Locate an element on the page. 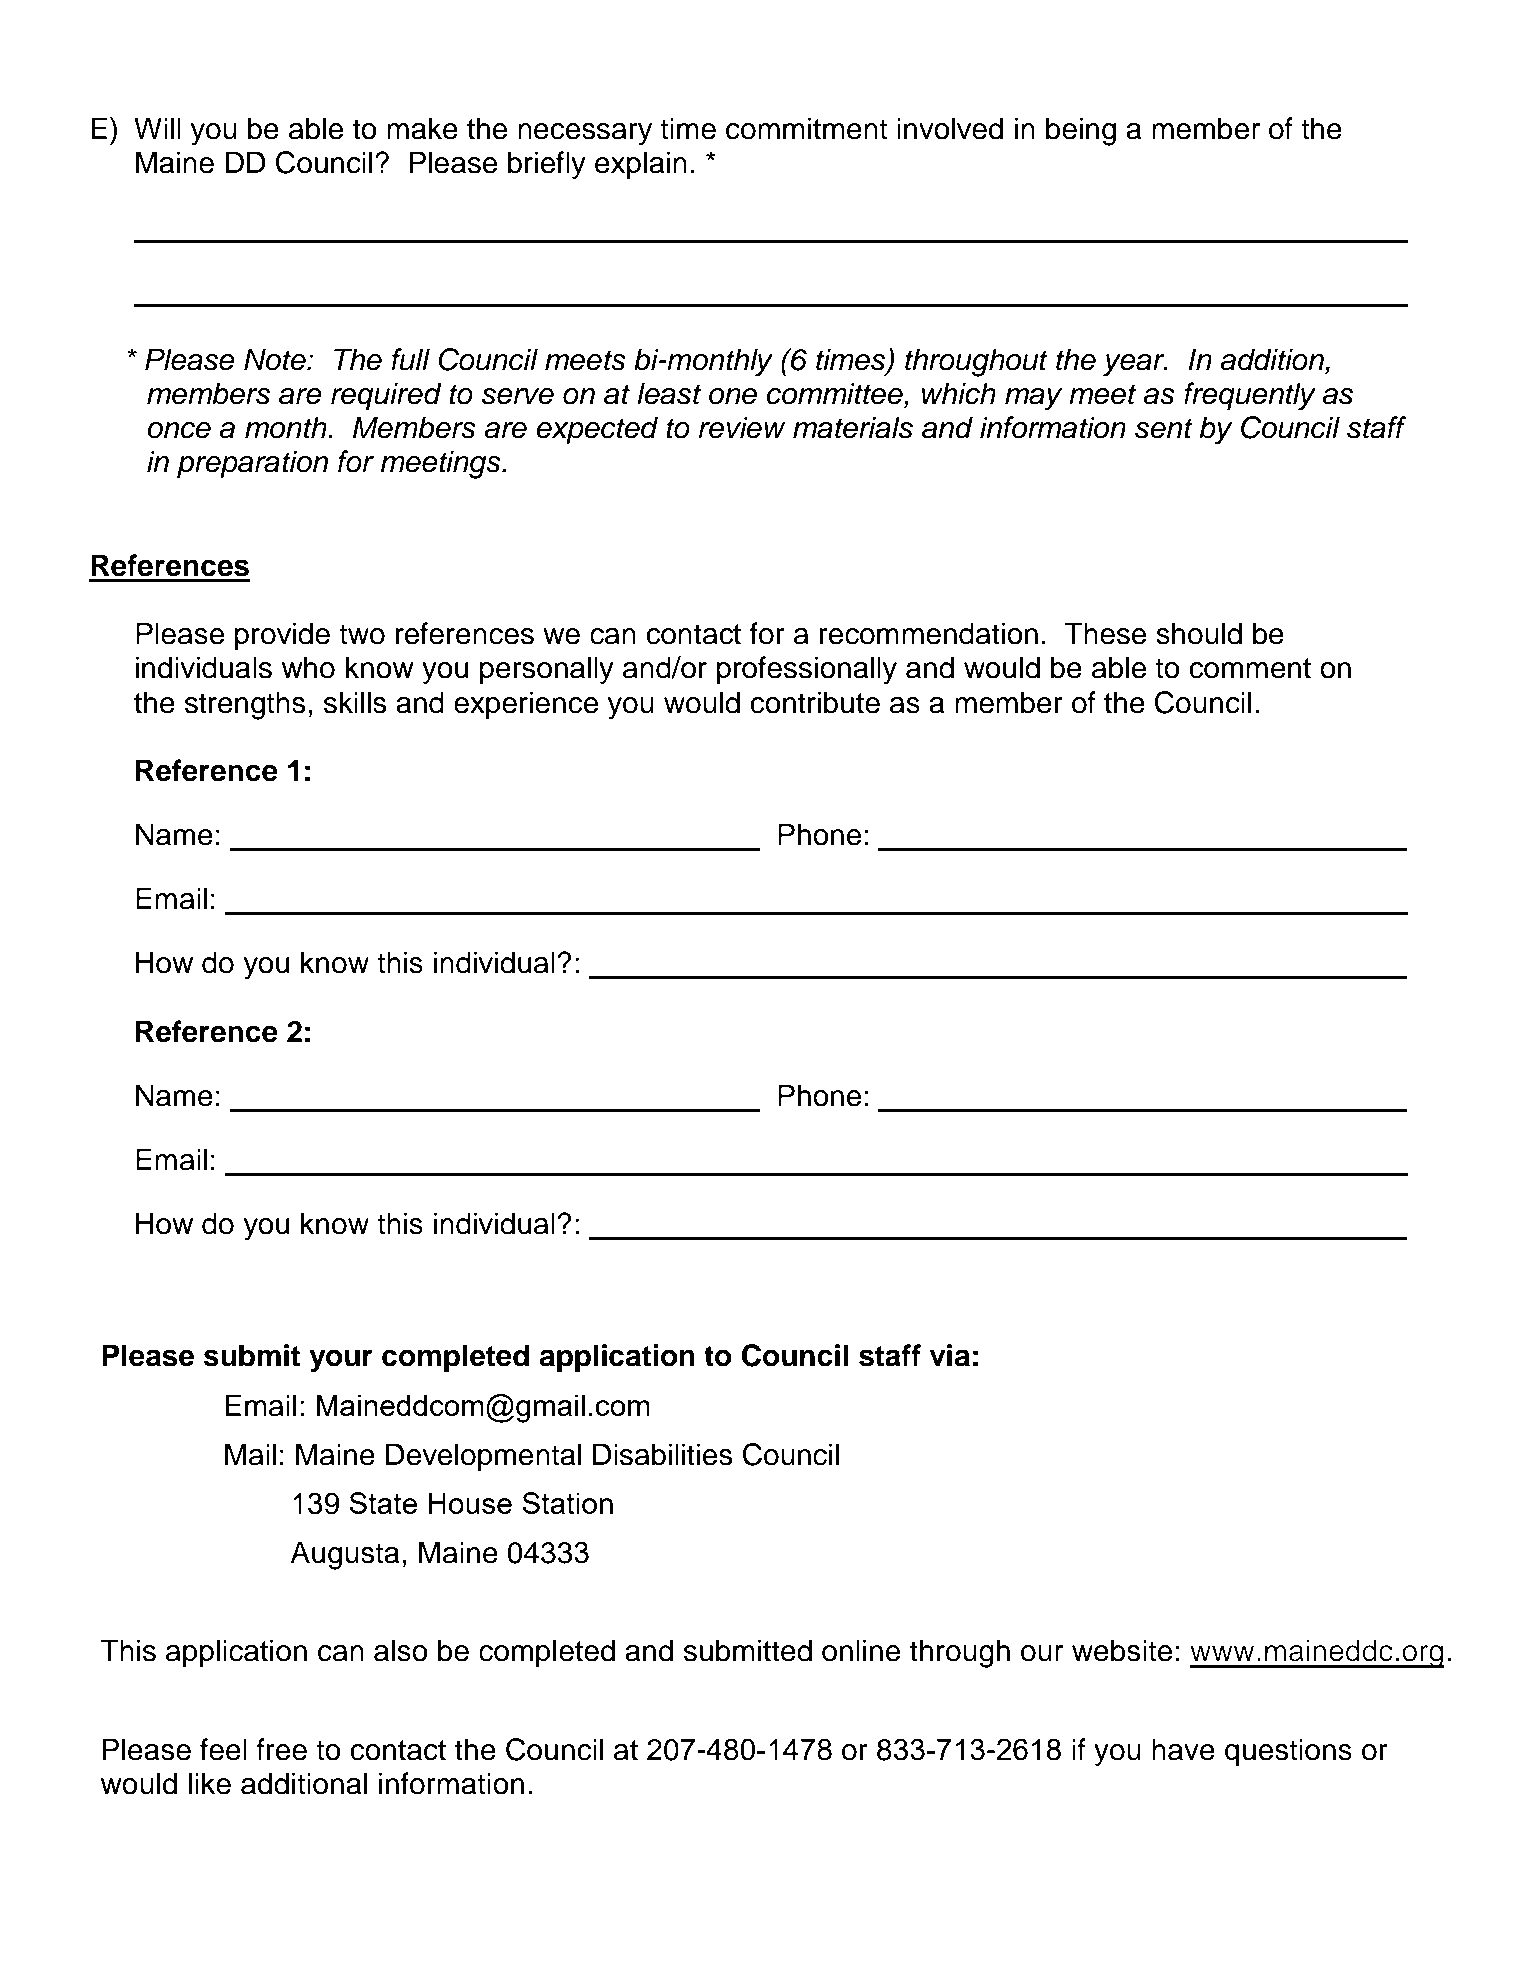  comment is located at coordinates (1250, 668).
